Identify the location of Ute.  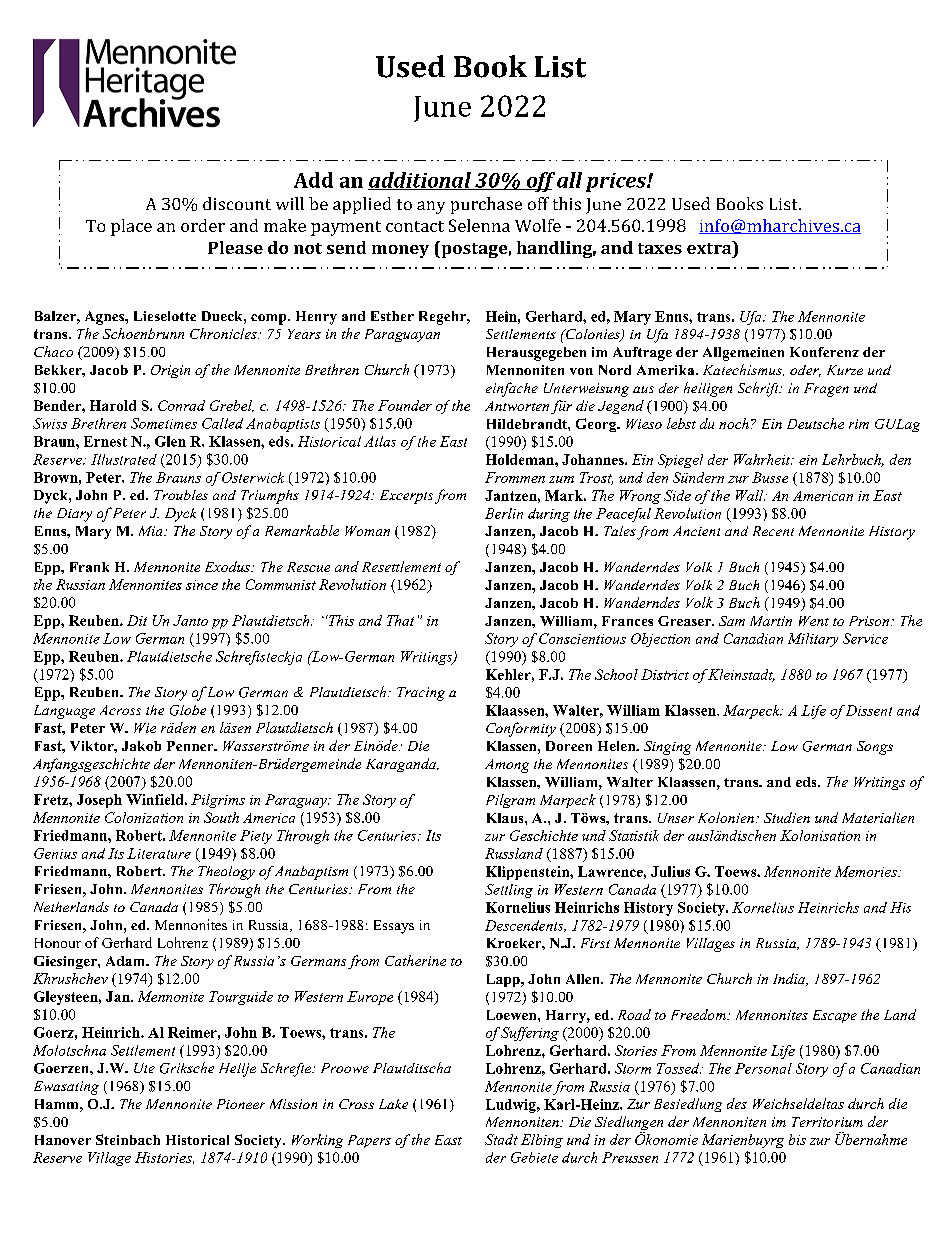
(144, 1068).
